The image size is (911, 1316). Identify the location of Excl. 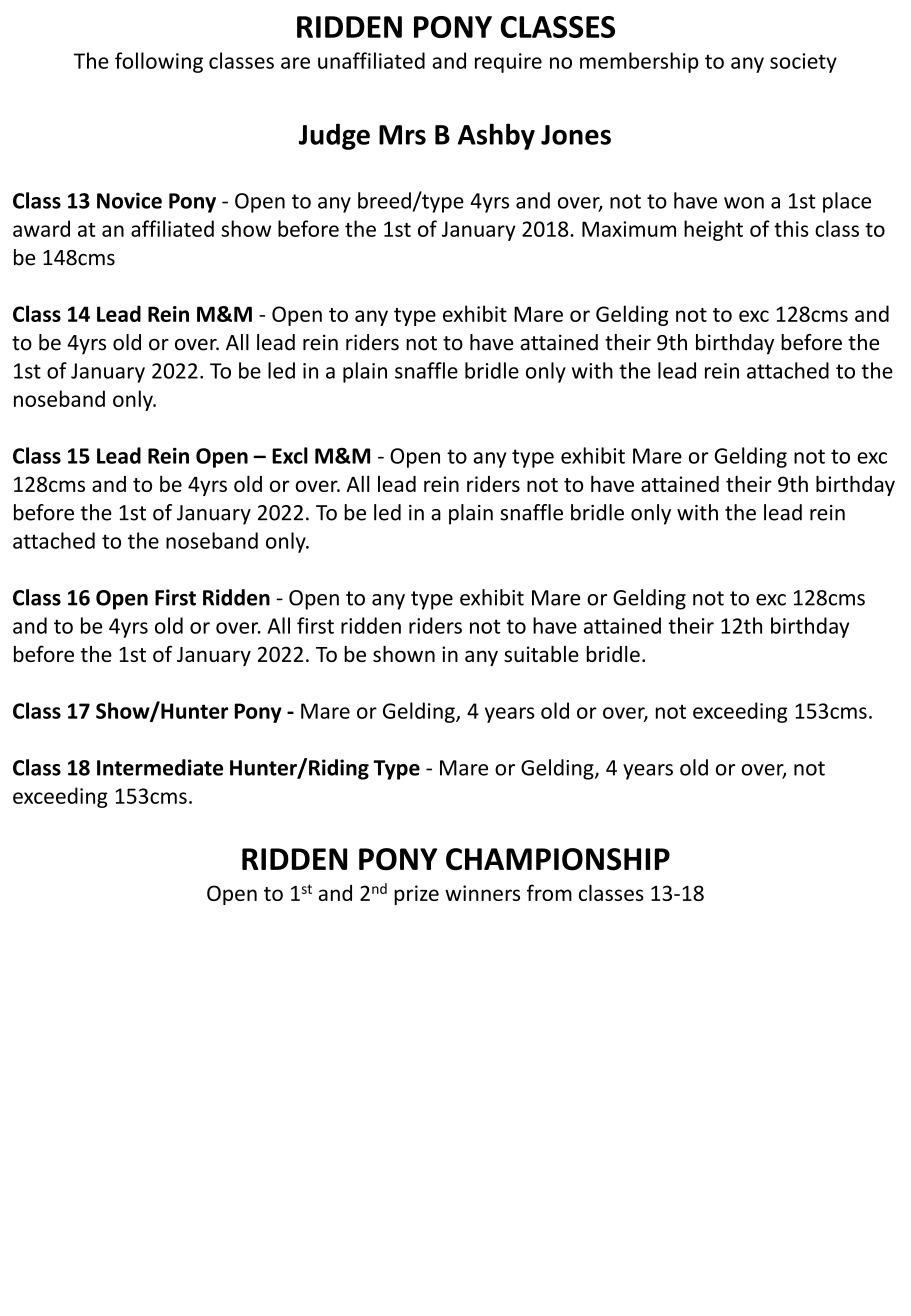
(290, 455).
